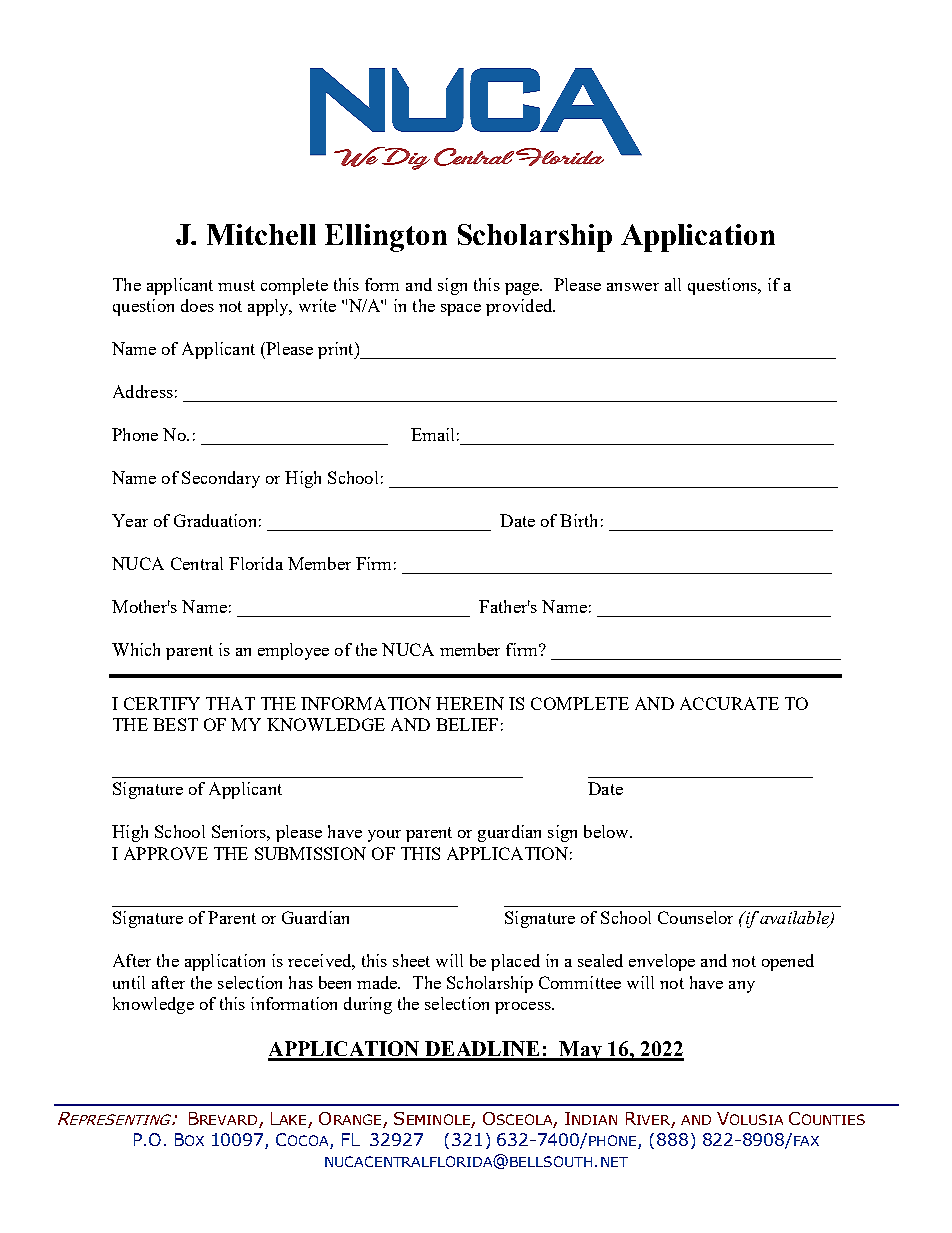  I want to click on Birth, so click(578, 520).
